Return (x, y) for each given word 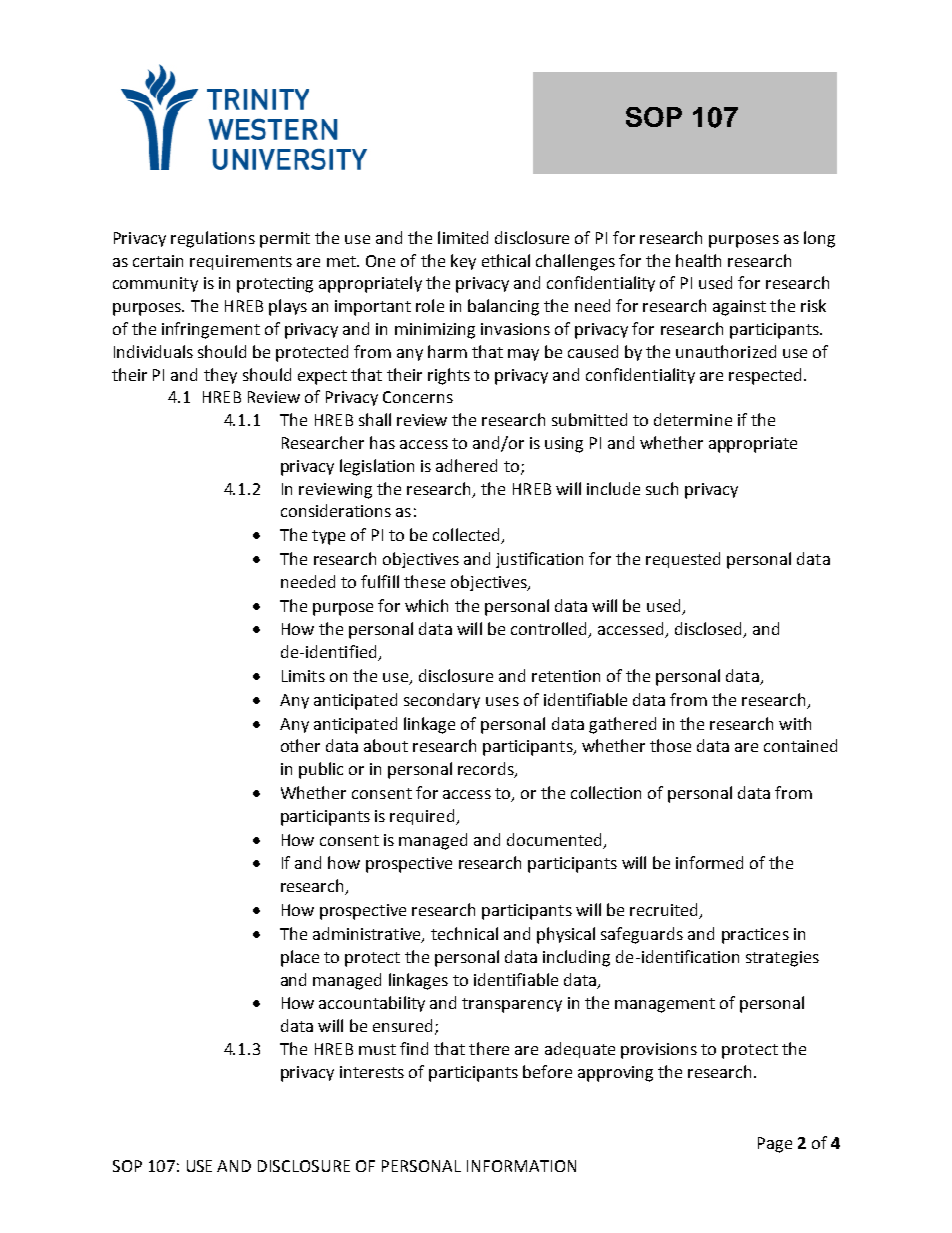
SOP (127, 1166)
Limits (303, 676)
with (795, 723)
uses (502, 701)
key (463, 262)
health (698, 260)
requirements (241, 262)
